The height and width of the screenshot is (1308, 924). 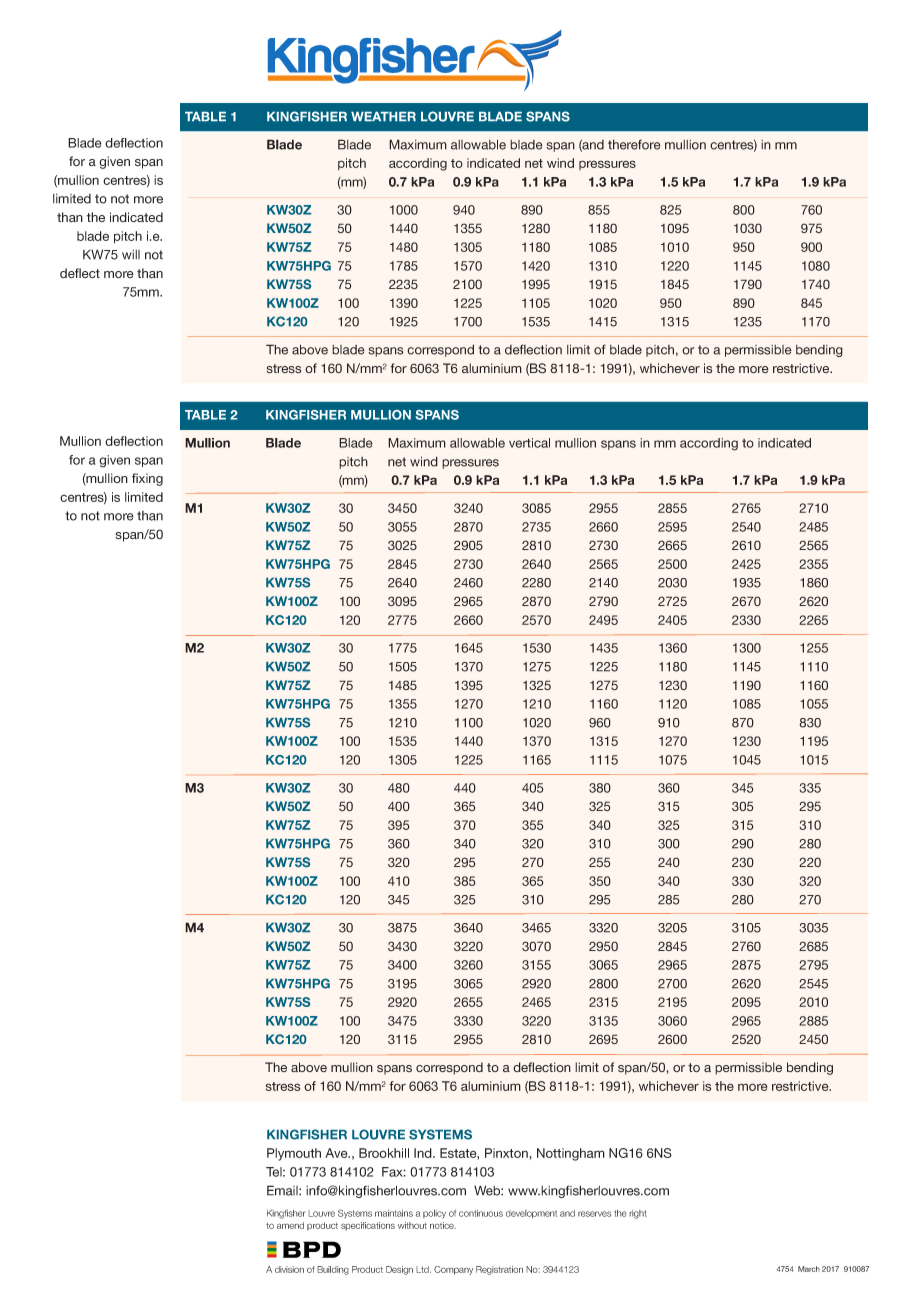 I want to click on vertical, so click(x=529, y=443).
